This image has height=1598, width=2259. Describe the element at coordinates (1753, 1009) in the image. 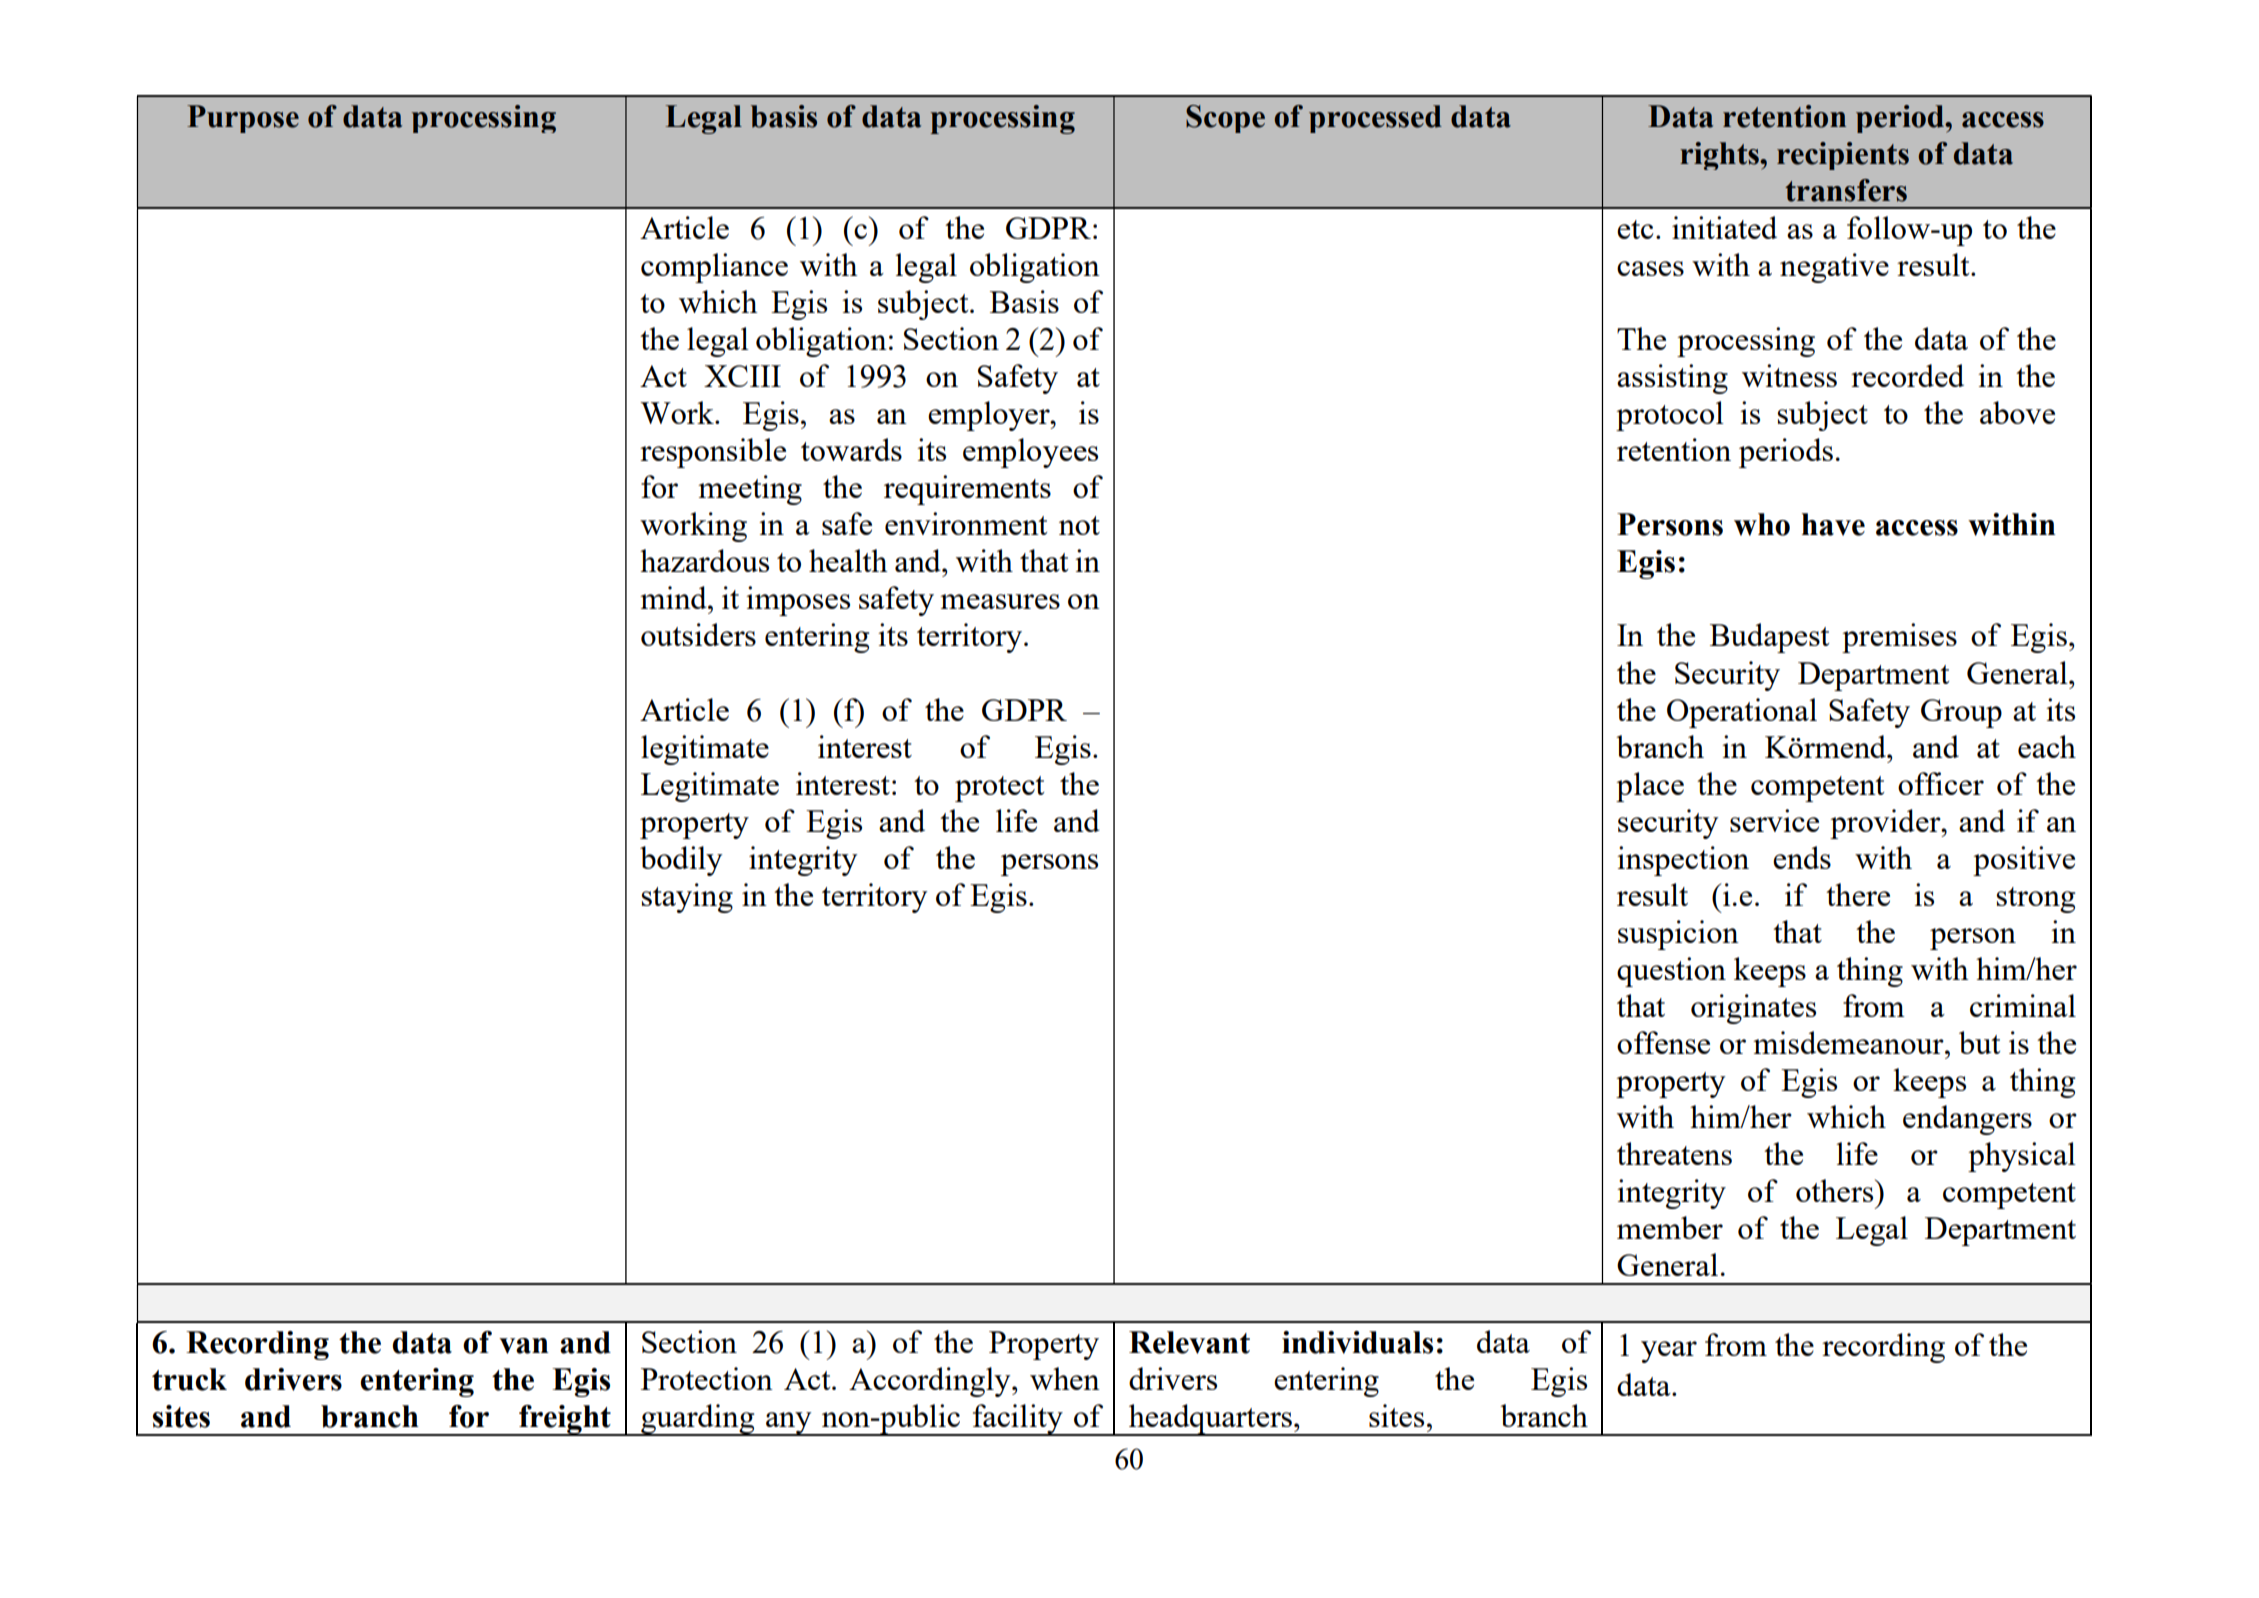

I see `originates` at that location.
